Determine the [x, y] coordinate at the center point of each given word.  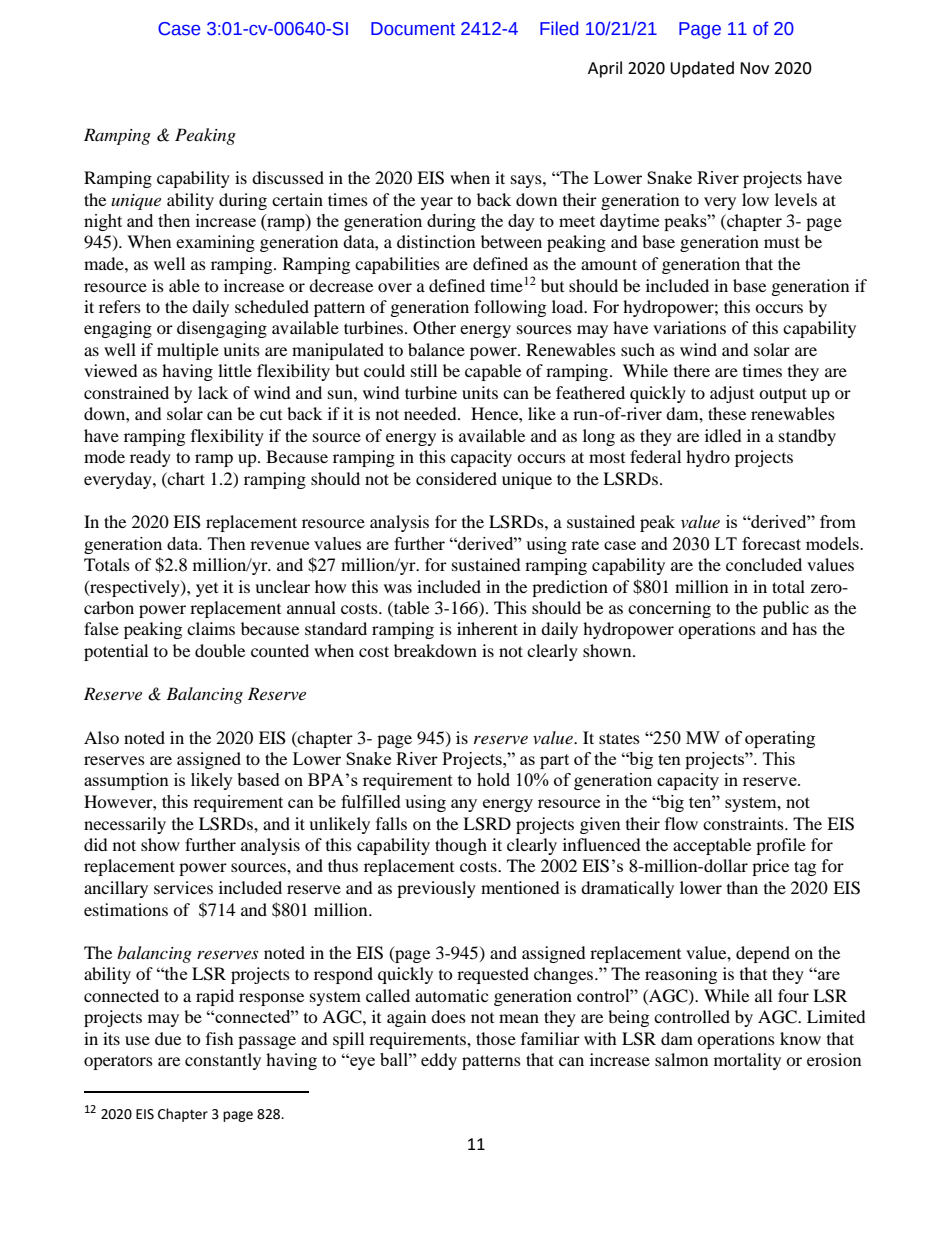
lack [213, 392]
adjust [732, 394]
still [424, 370]
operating [780, 739]
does [448, 1016]
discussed [288, 177]
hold [493, 779]
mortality [747, 1061]
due [168, 1038]
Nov [754, 68]
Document [413, 29]
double [220, 650]
